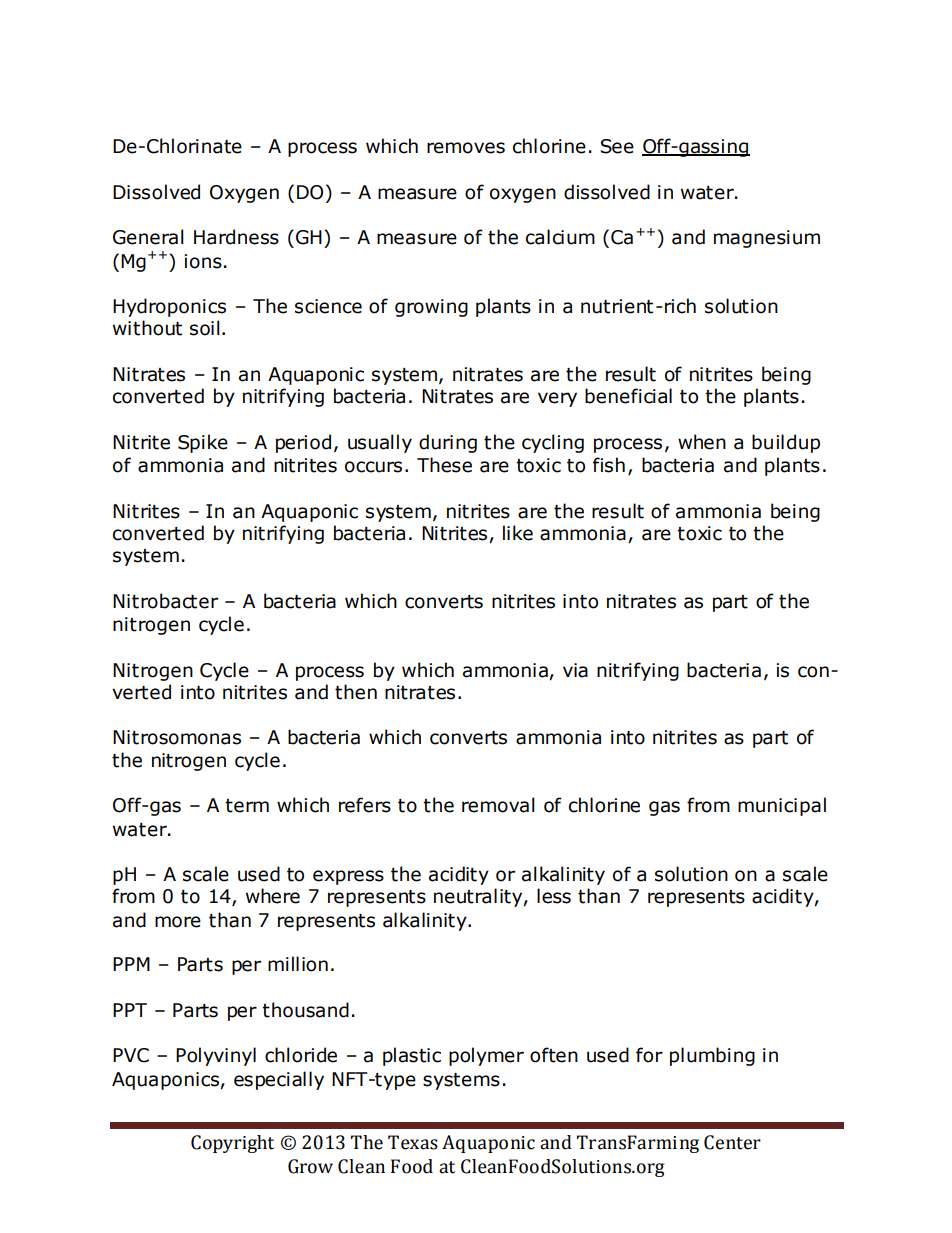 This document has height=1233, width=952. I want to click on then, so click(356, 692).
